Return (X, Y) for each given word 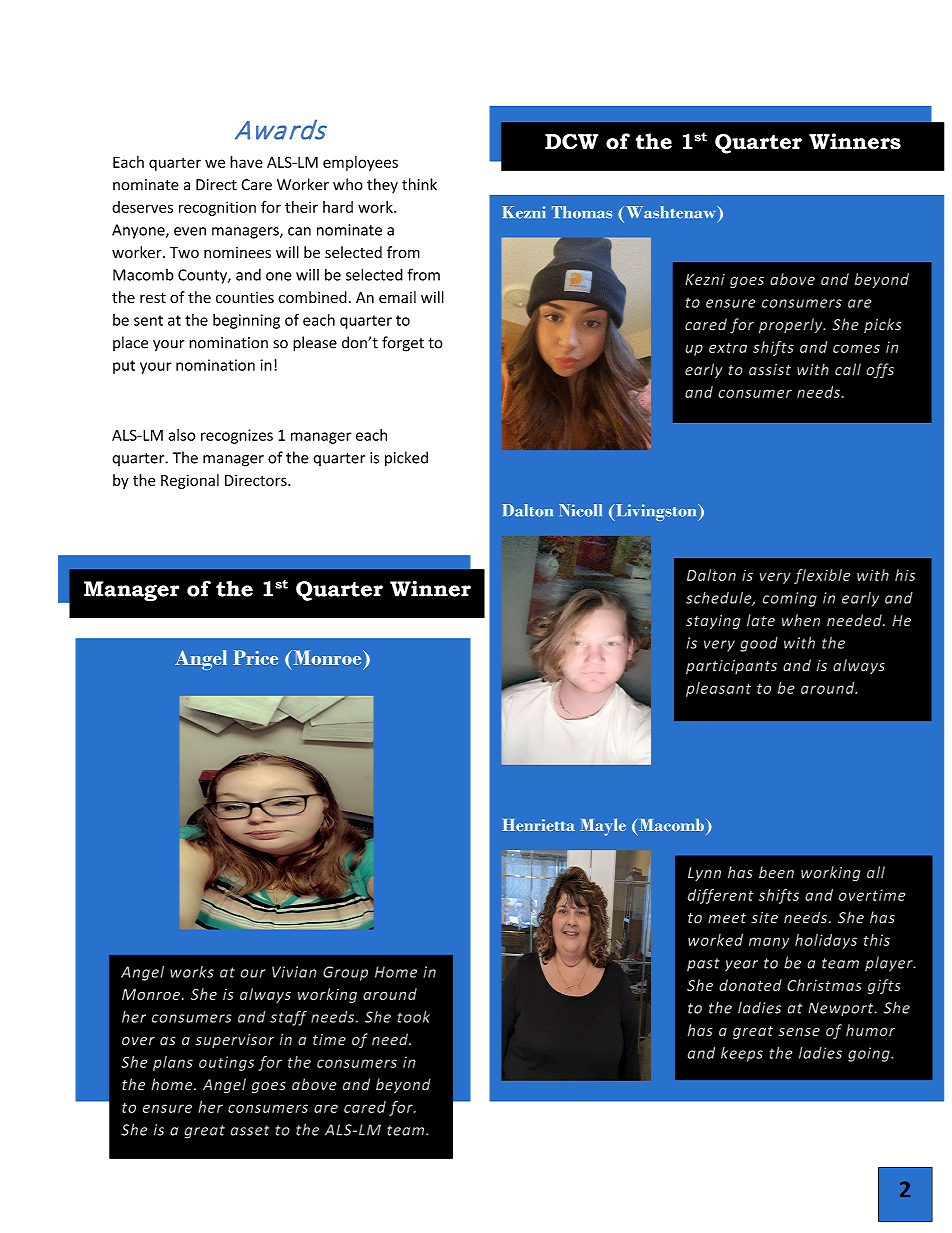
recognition (217, 208)
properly (792, 325)
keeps (742, 1054)
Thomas (582, 212)
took (414, 1017)
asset (250, 1130)
